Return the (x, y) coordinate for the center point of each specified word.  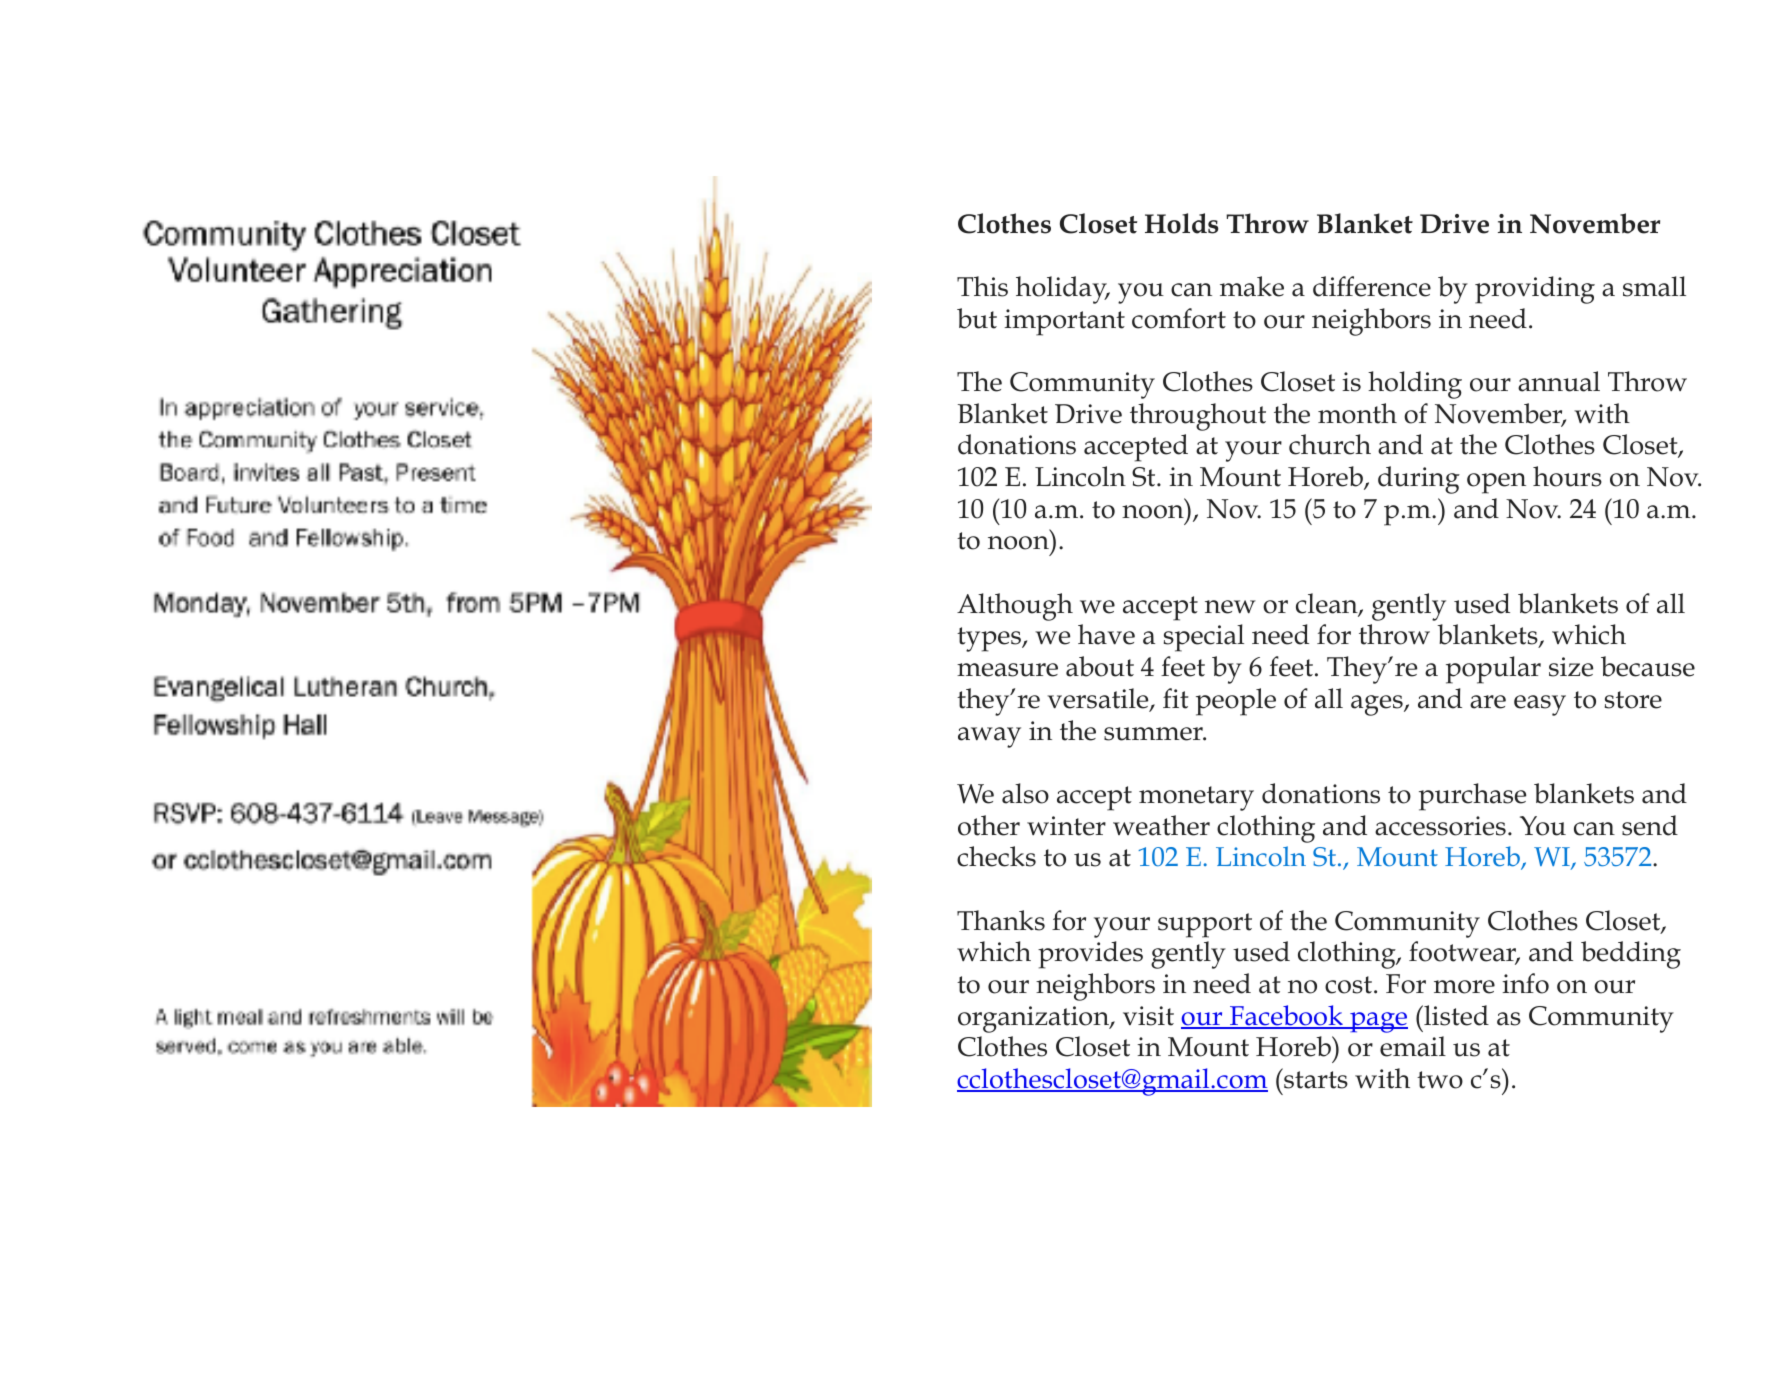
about (1100, 666)
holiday (1062, 290)
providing (1535, 290)
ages (1378, 705)
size (1571, 667)
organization (1034, 1019)
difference (1372, 286)
